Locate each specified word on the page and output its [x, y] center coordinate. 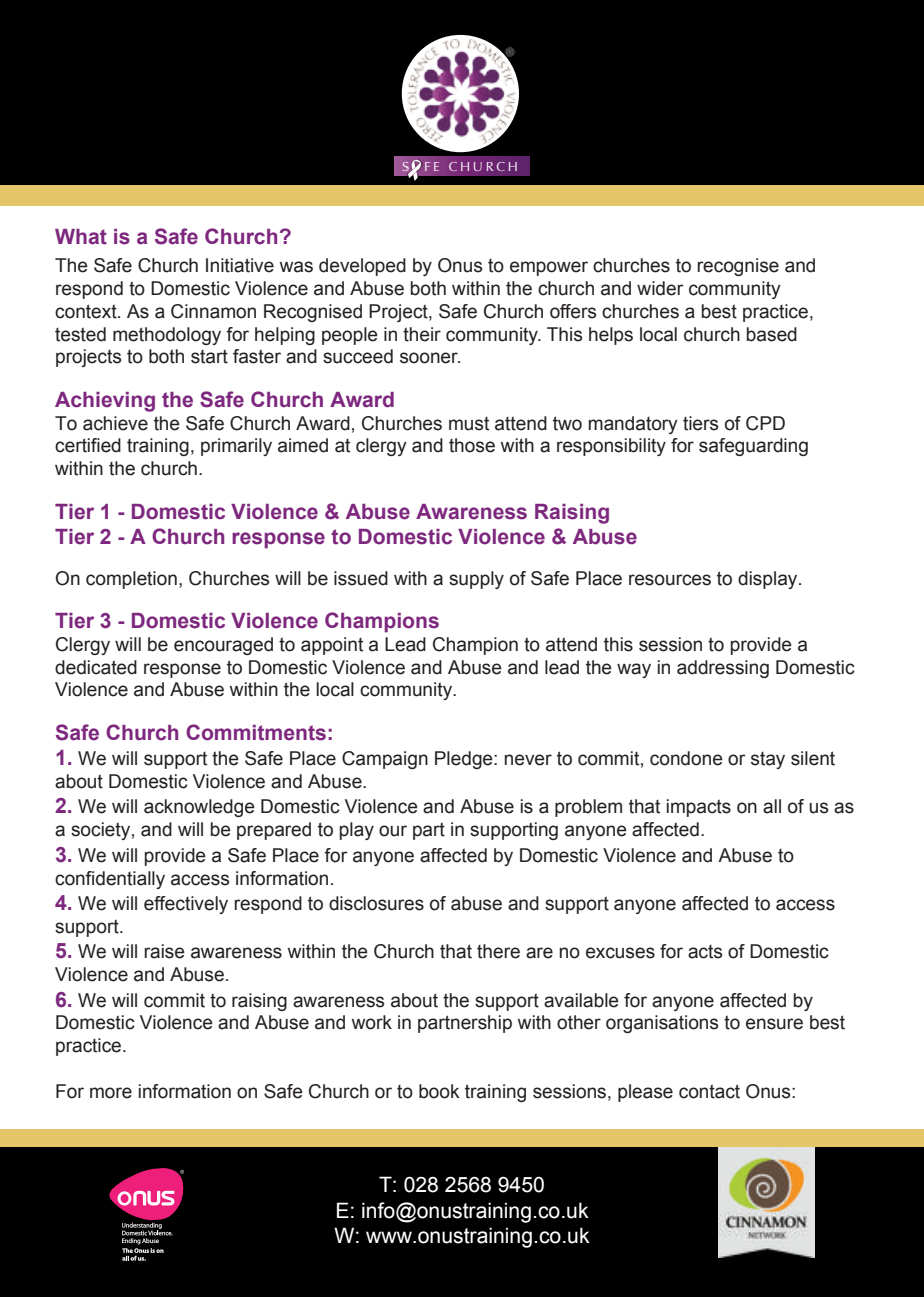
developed [362, 267]
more [111, 1093]
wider [660, 288]
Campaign [385, 760]
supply [476, 580]
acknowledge [199, 808]
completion [131, 580]
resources [670, 580]
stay [768, 760]
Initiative [240, 265]
